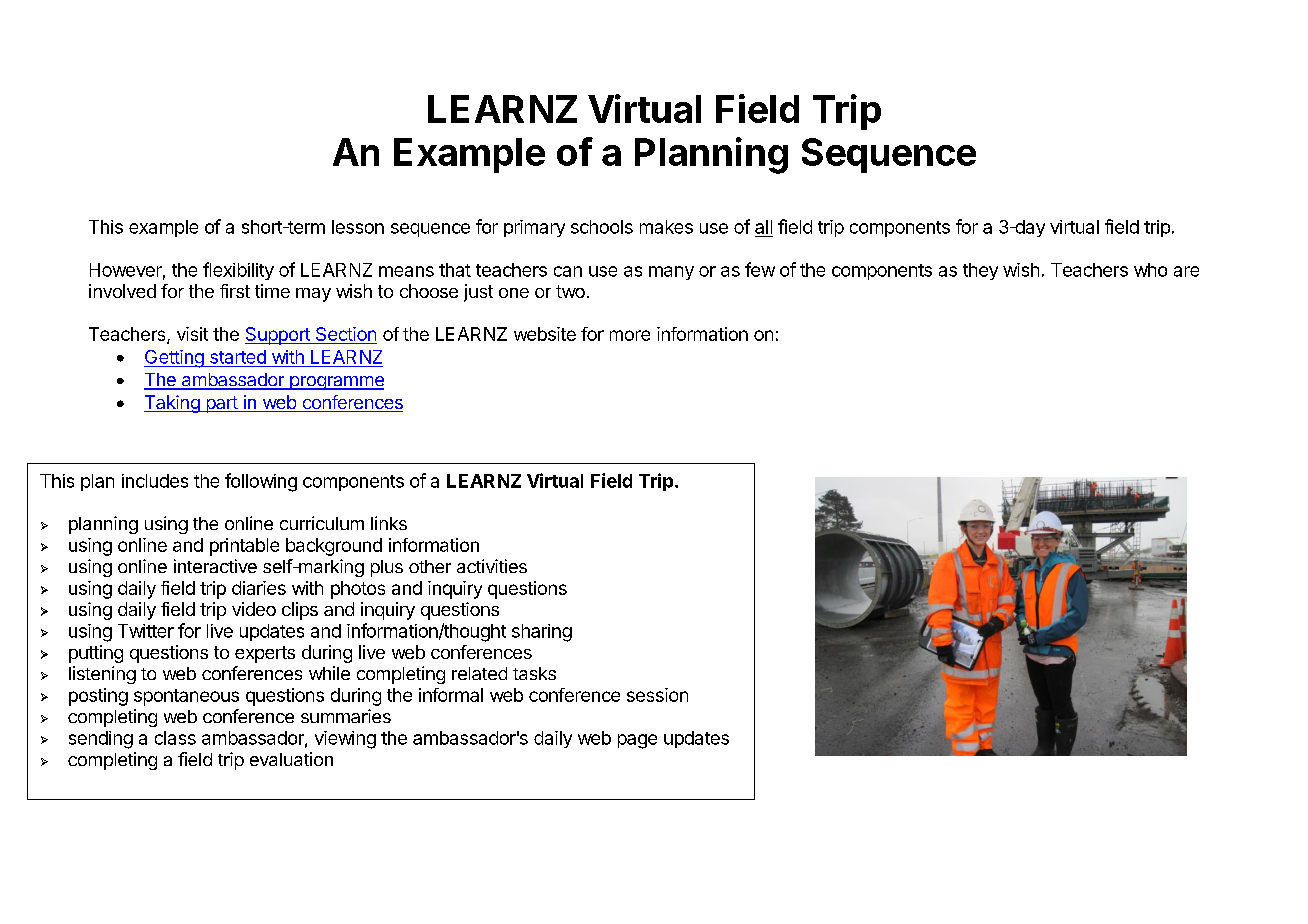 The image size is (1308, 924). What do you see at coordinates (657, 695) in the screenshot?
I see `session` at bounding box center [657, 695].
